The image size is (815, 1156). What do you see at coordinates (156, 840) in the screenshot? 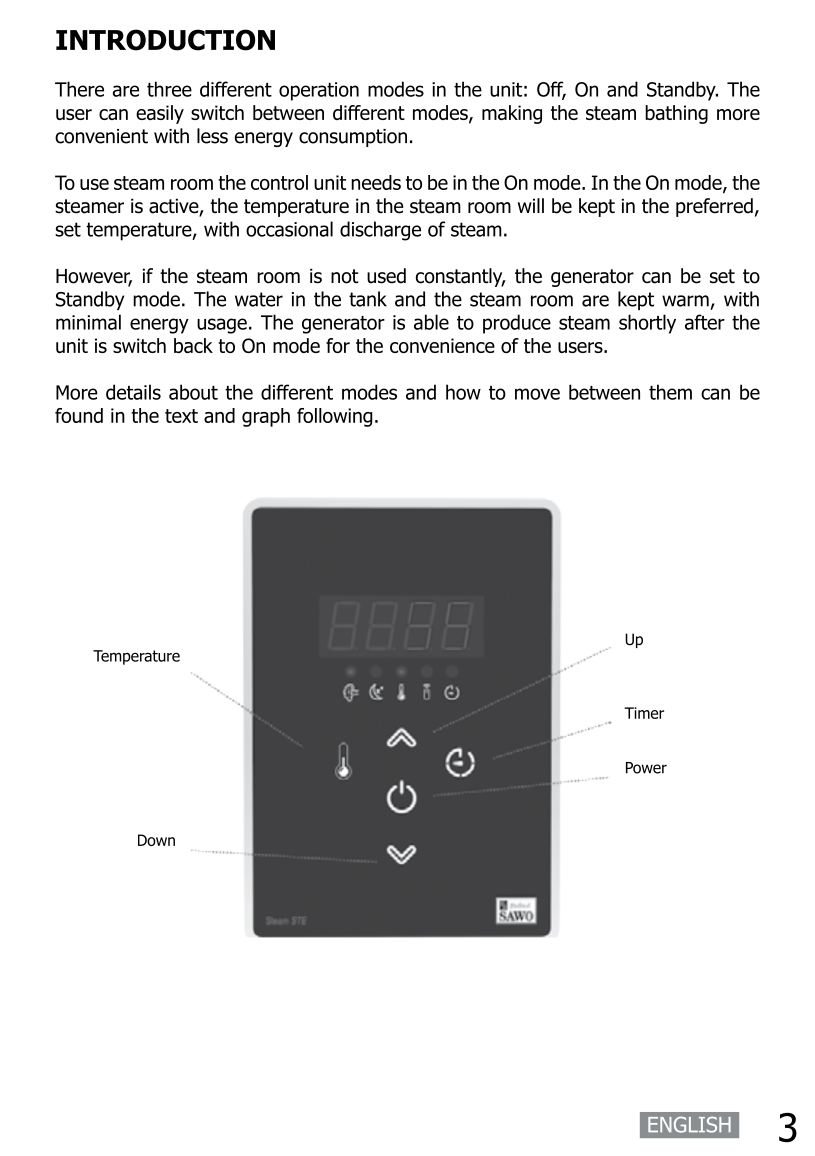
I see `Down` at bounding box center [156, 840].
